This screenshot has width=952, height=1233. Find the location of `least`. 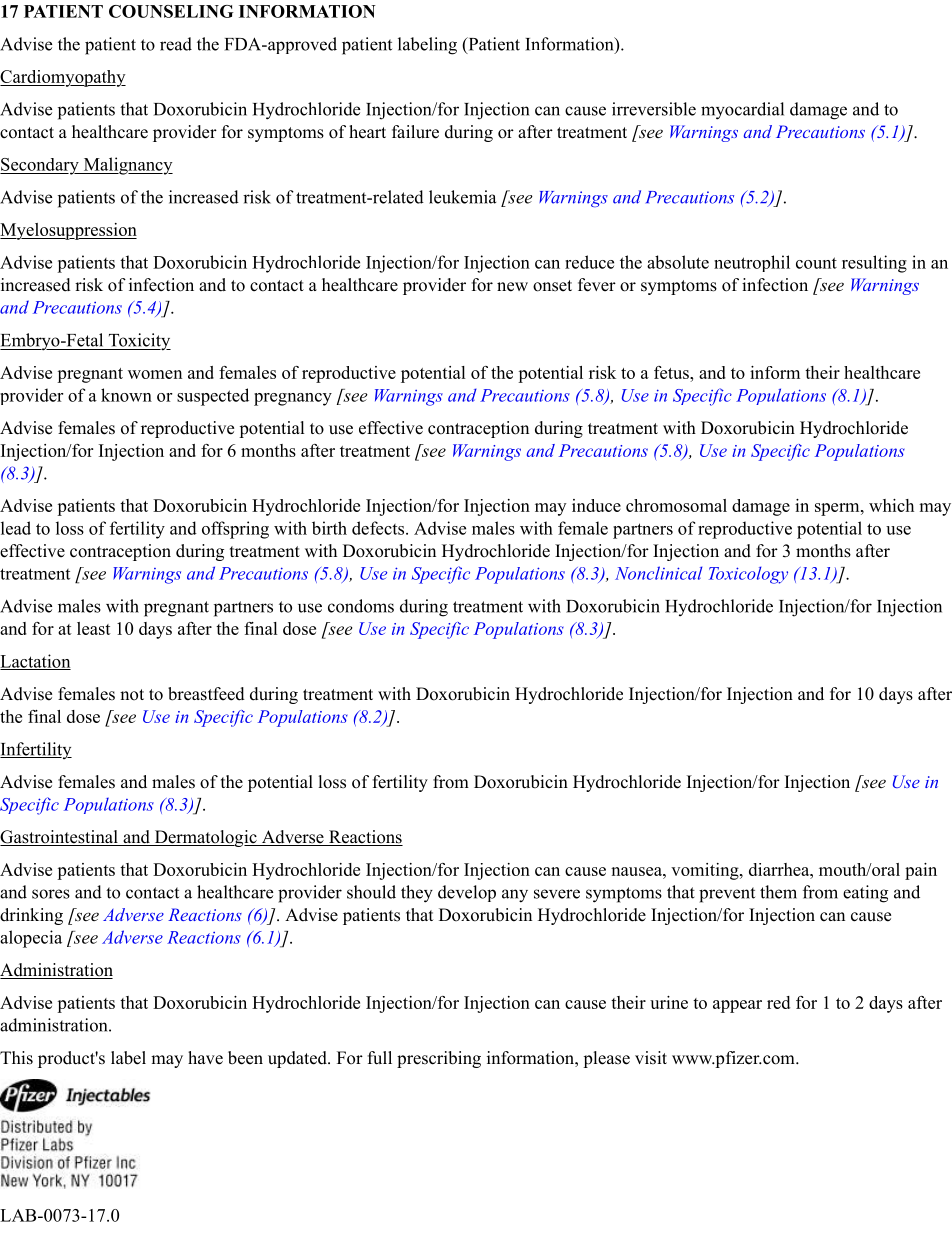

least is located at coordinates (94, 628).
